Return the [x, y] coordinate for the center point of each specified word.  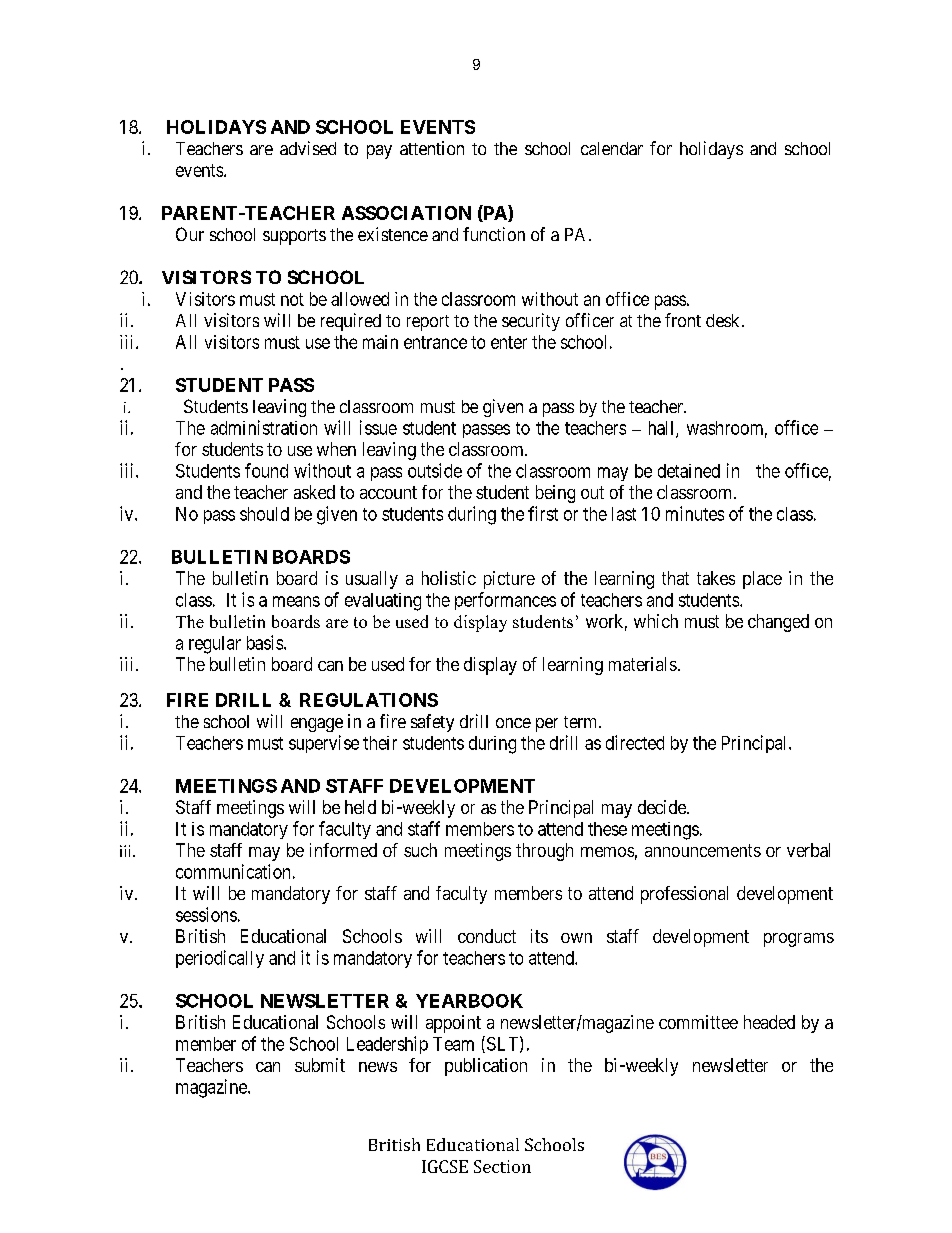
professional [684, 895]
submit [320, 1065]
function [494, 234]
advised [308, 148]
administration [264, 427]
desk [724, 320]
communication [233, 871]
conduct [487, 936]
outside [435, 470]
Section [502, 1166]
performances [505, 601]
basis [265, 642]
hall [663, 429]
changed [778, 623]
